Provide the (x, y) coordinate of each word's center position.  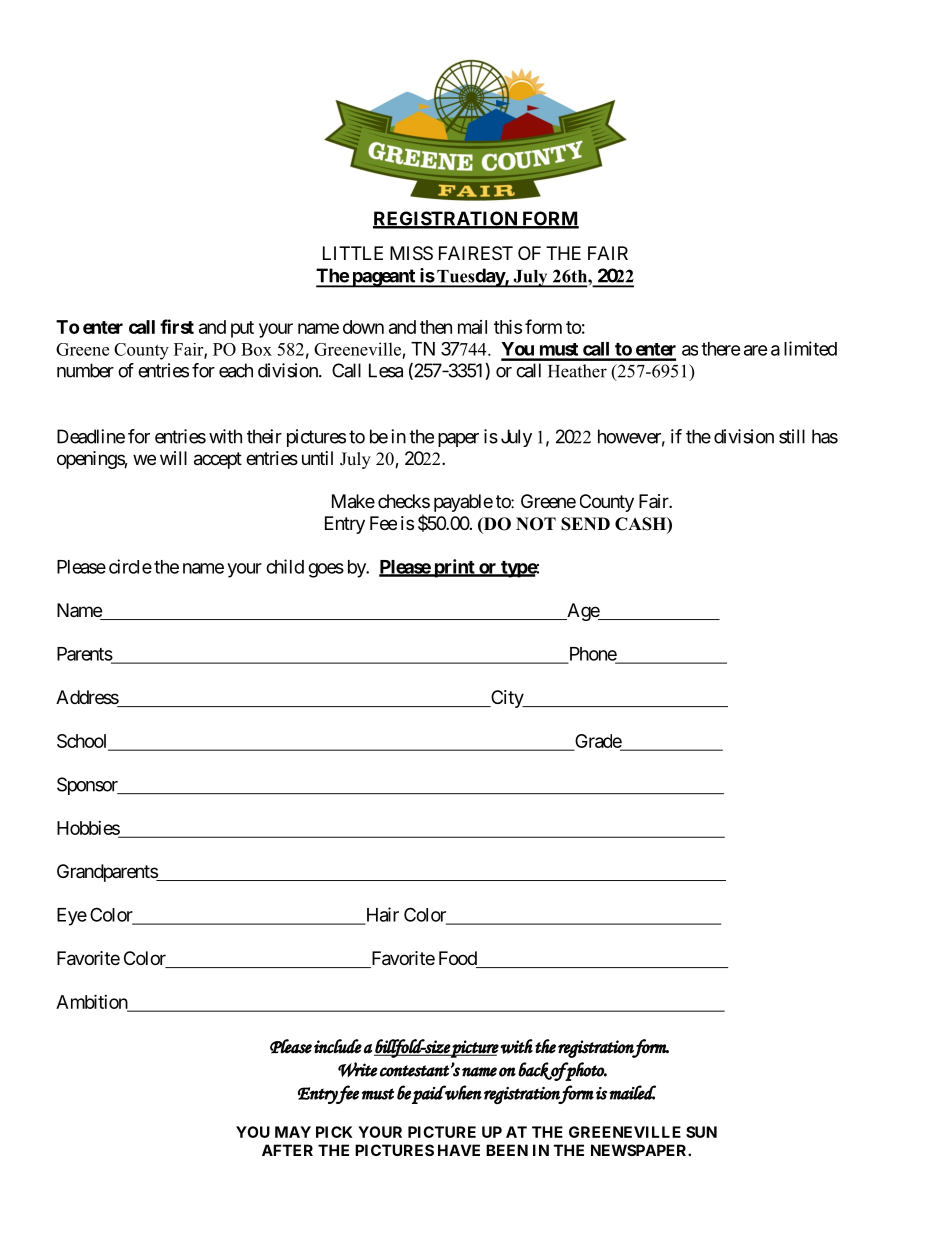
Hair (381, 915)
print (454, 568)
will (173, 458)
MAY (293, 1132)
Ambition (92, 1002)
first (177, 326)
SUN (701, 1132)
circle (130, 566)
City (507, 699)
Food (458, 959)
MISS (411, 253)
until (317, 458)
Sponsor (88, 786)
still (792, 436)
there (721, 349)
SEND (585, 524)
